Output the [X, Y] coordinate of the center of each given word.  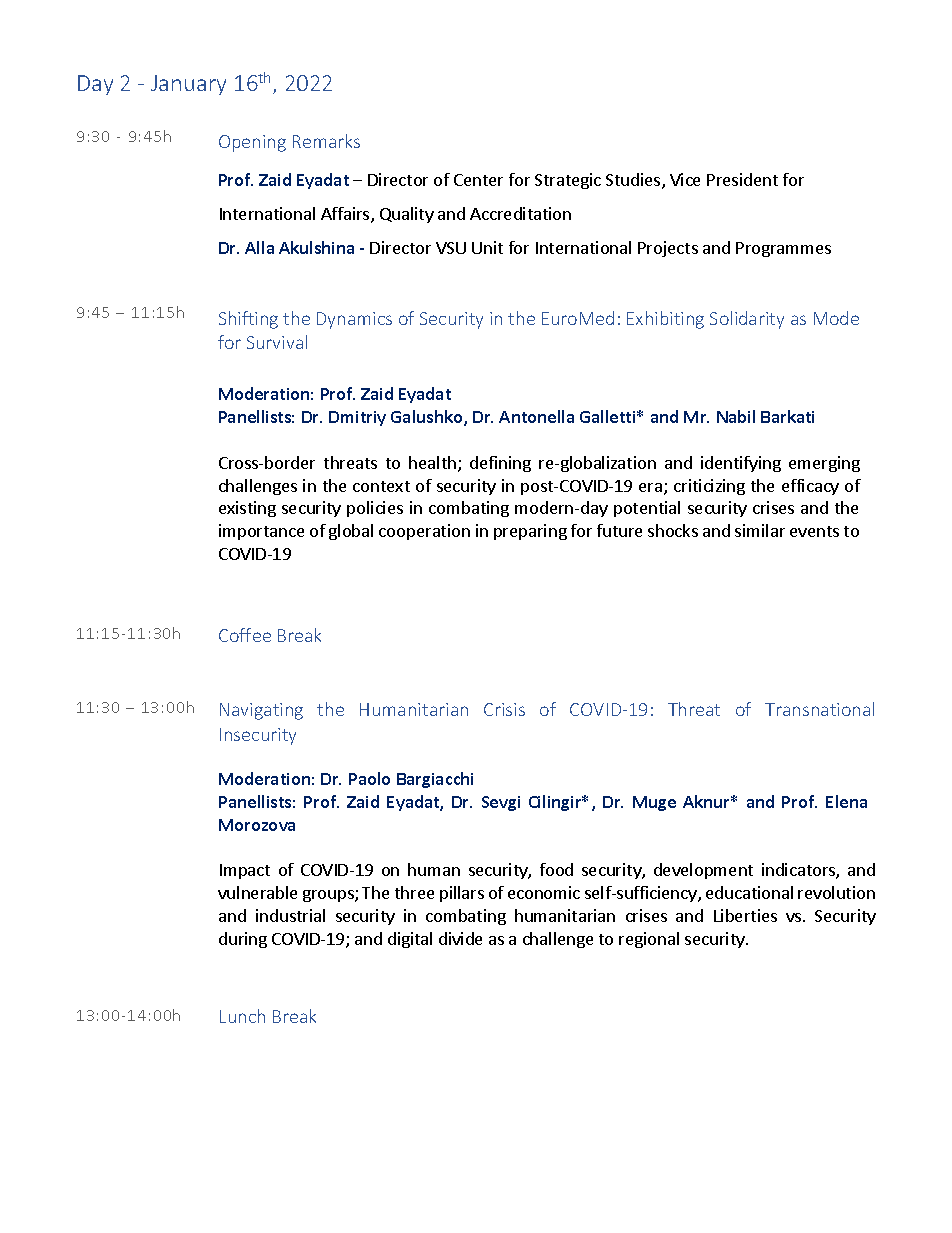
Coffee [245, 635]
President [742, 179]
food [556, 869]
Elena [846, 801]
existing [247, 509]
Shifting [248, 320]
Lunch [242, 1016]
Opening [252, 143]
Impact [245, 871]
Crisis [504, 709]
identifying [741, 464]
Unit [487, 247]
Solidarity [747, 320]
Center [478, 180]
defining [500, 464]
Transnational [819, 709]
